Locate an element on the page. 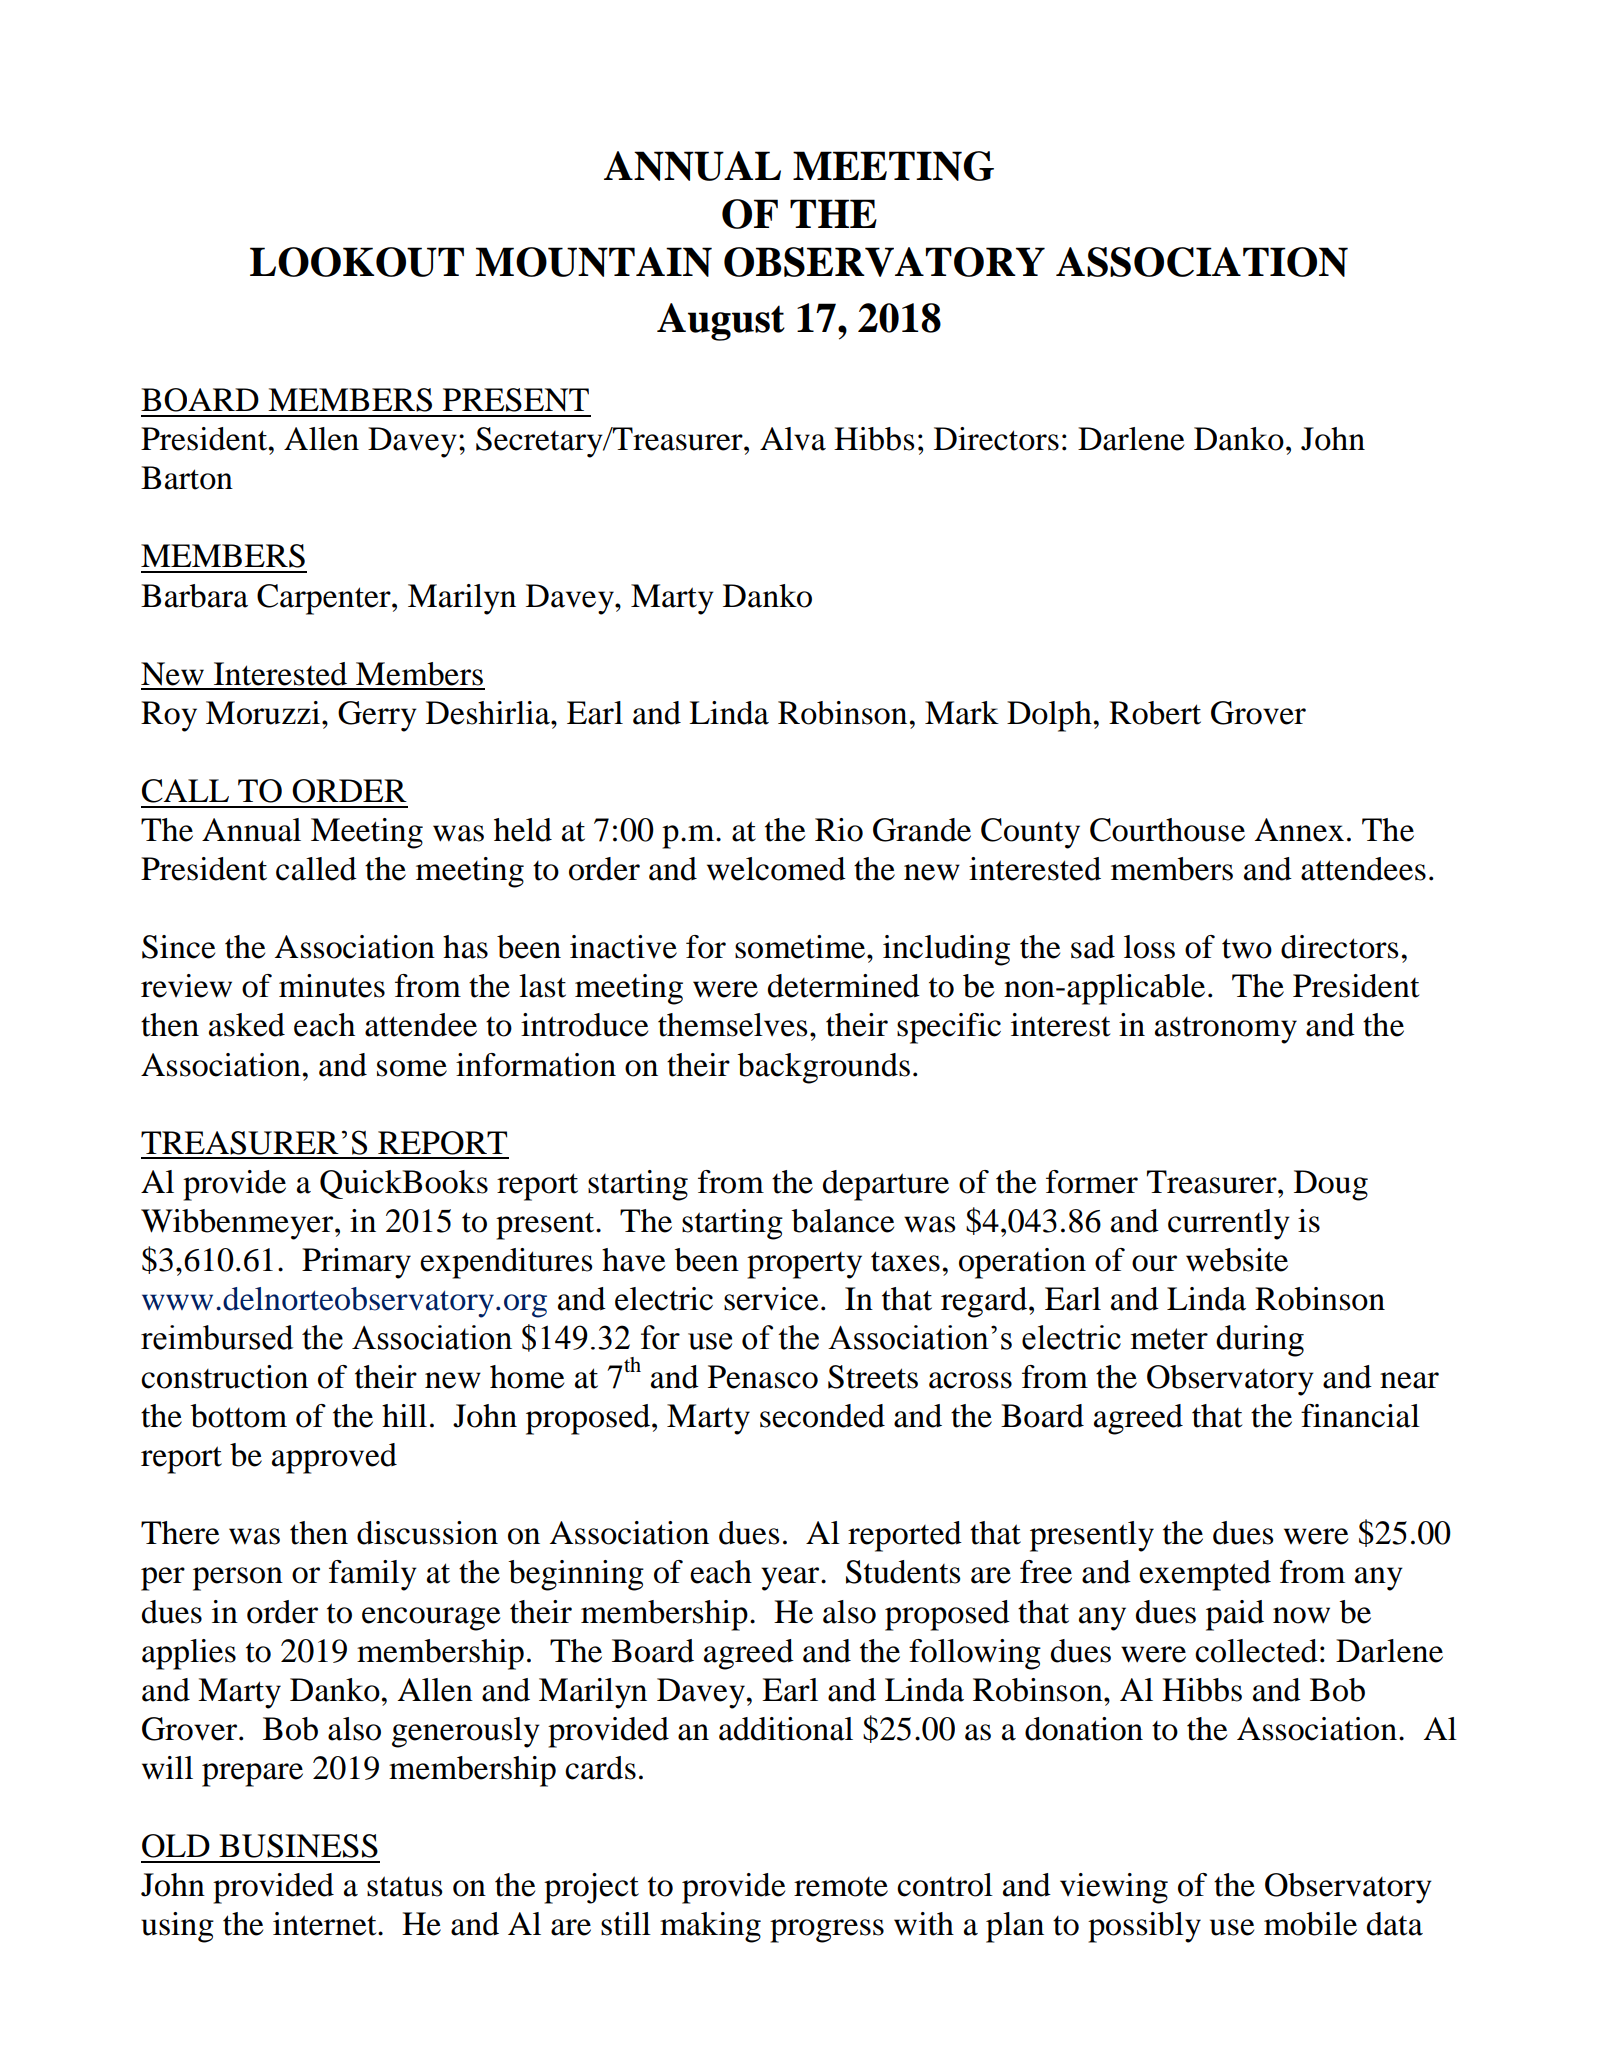 This page has height=2070, width=1599. Gerry is located at coordinates (377, 716).
